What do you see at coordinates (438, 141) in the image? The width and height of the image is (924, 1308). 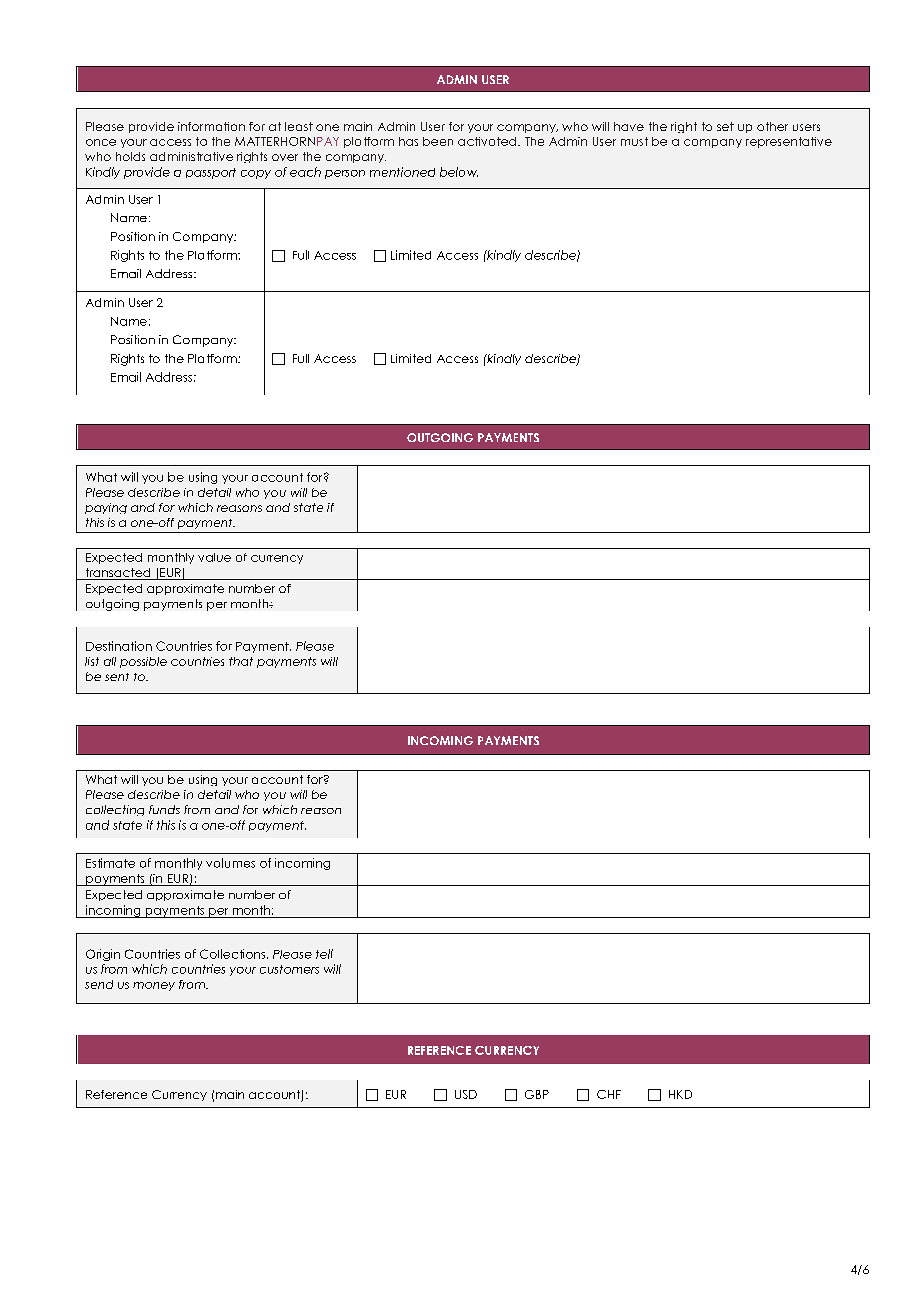 I see `been` at bounding box center [438, 141].
